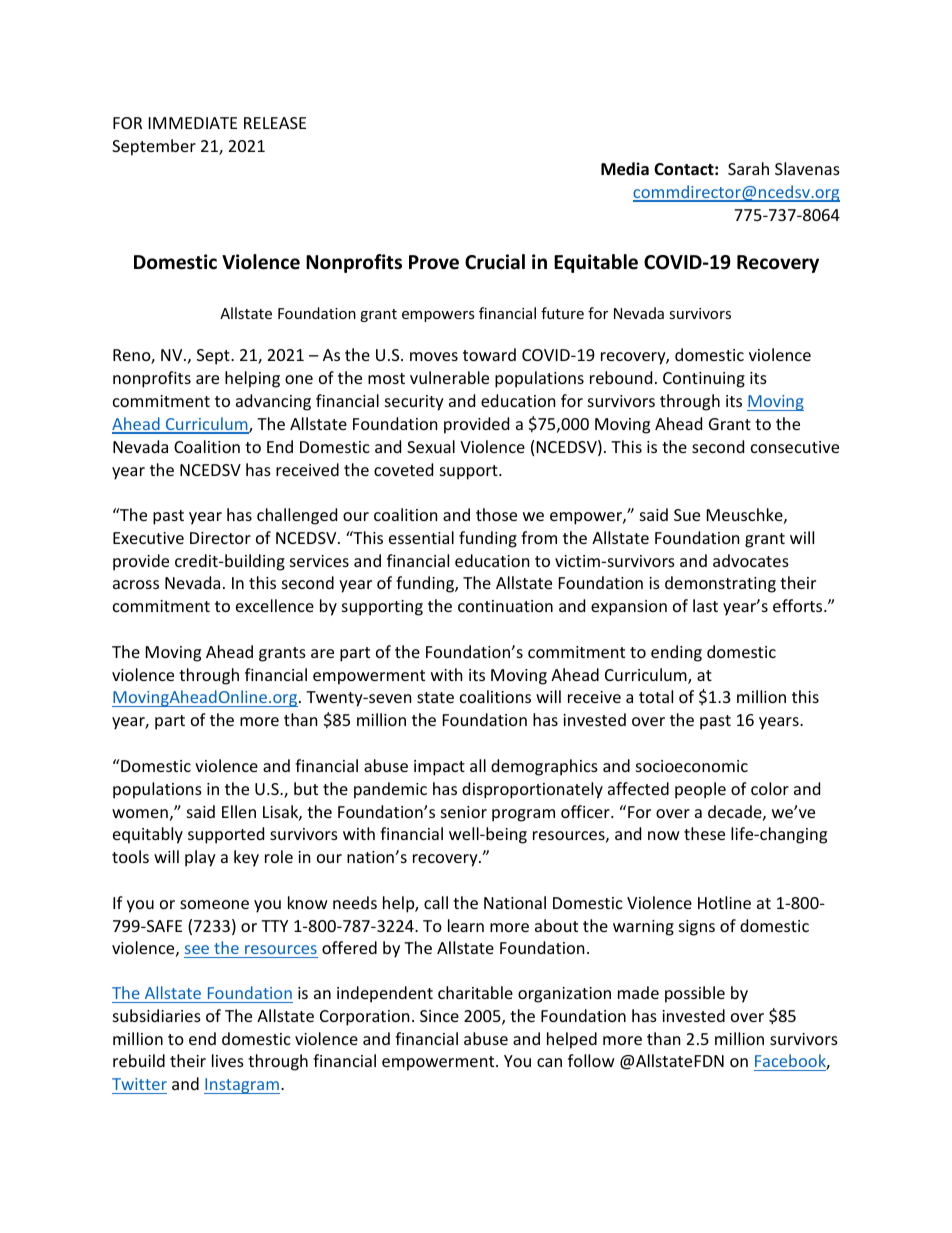  Describe the element at coordinates (273, 402) in the screenshot. I see `advancing` at that location.
